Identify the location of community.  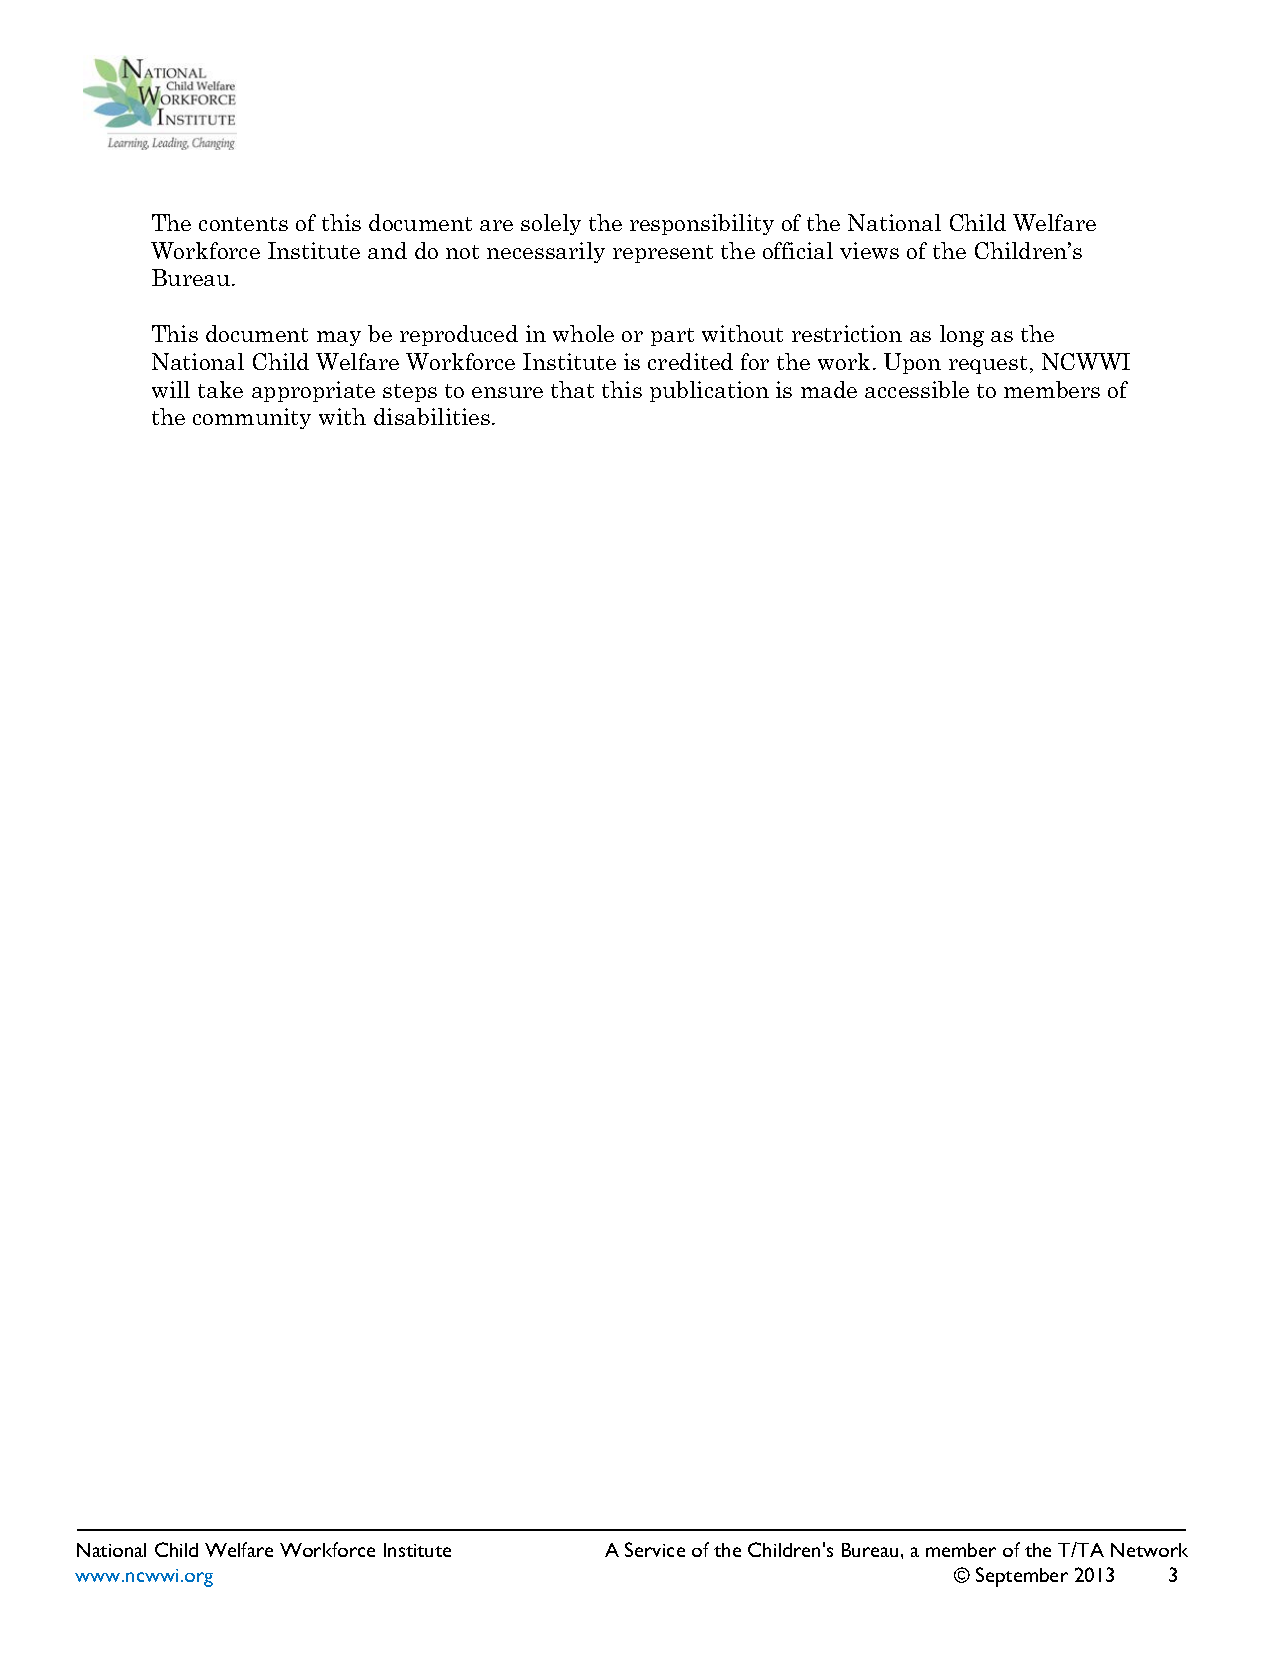
(252, 418).
